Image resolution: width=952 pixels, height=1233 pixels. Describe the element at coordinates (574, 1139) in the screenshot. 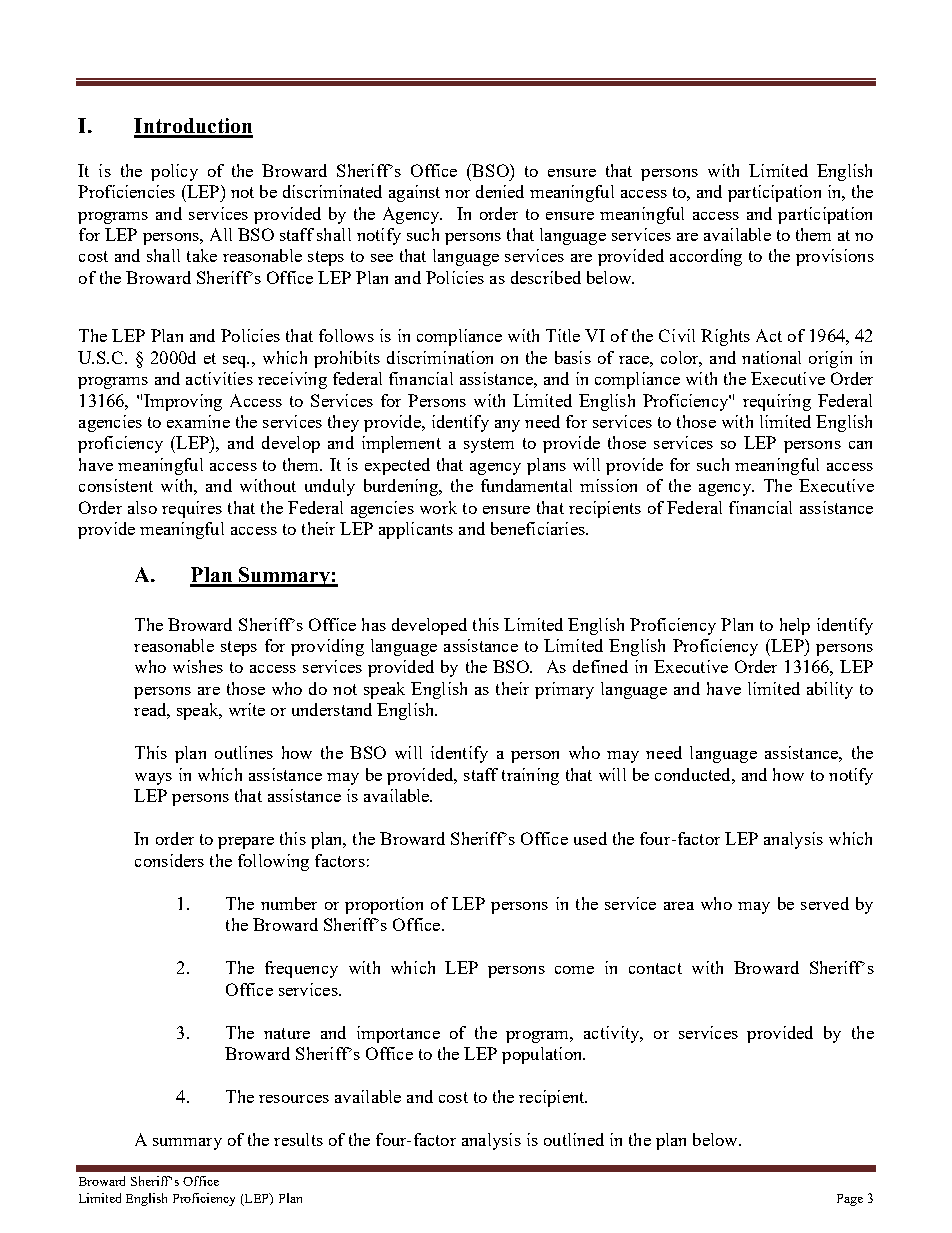

I see `outlined` at that location.
